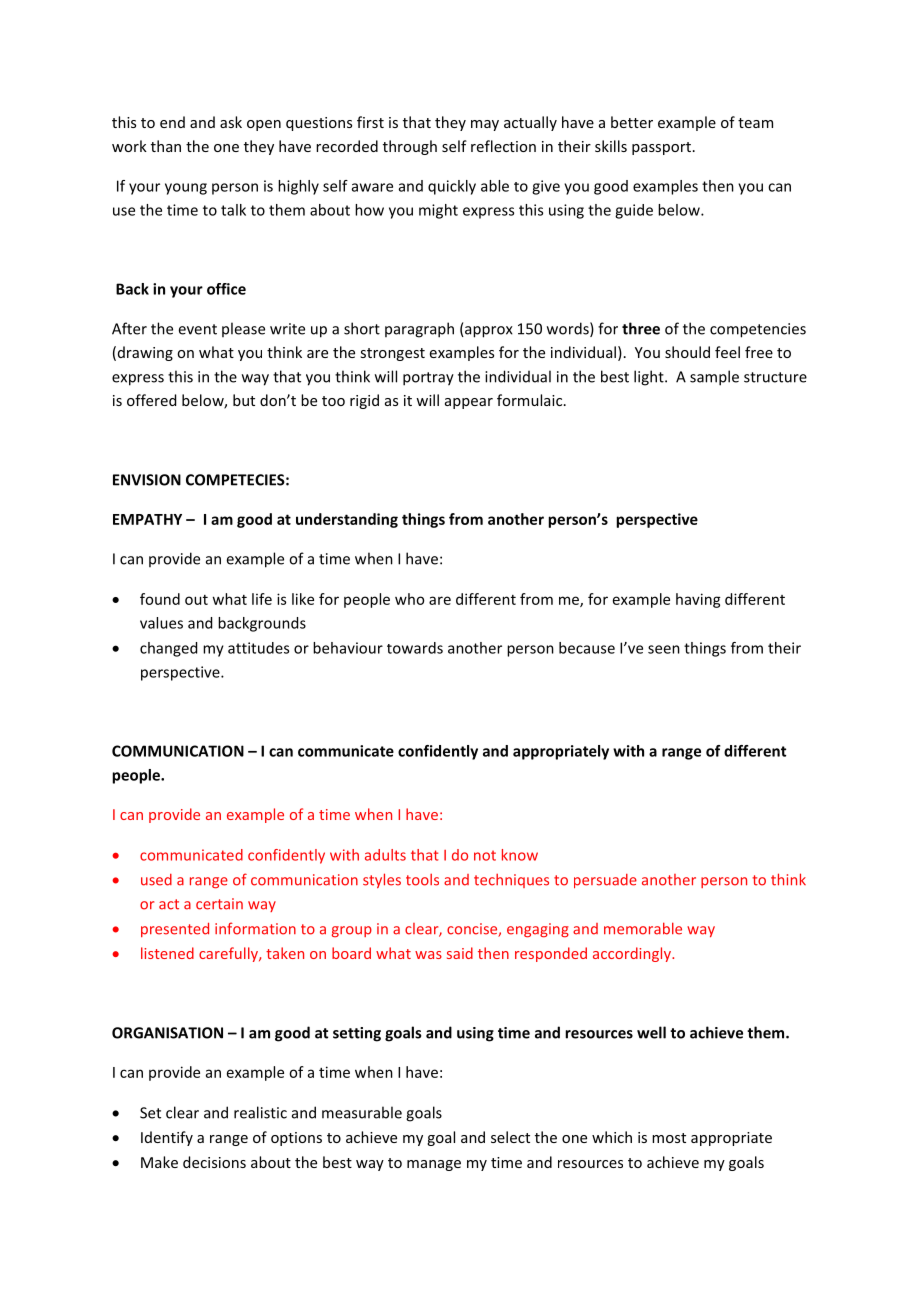 The image size is (924, 1308). Describe the element at coordinates (385, 855) in the screenshot. I see `adults` at that location.
